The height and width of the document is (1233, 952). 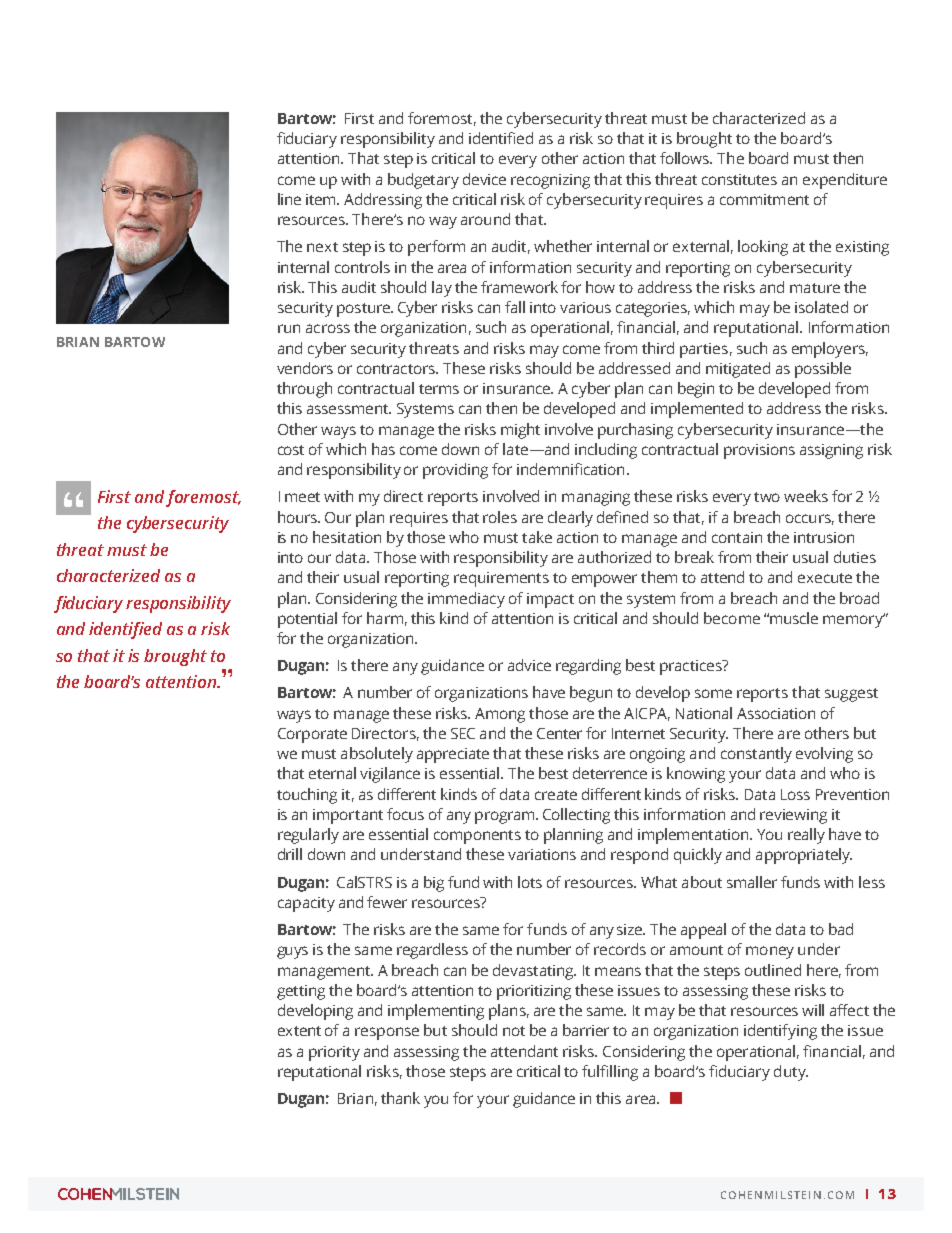 I want to click on item, so click(x=322, y=199).
